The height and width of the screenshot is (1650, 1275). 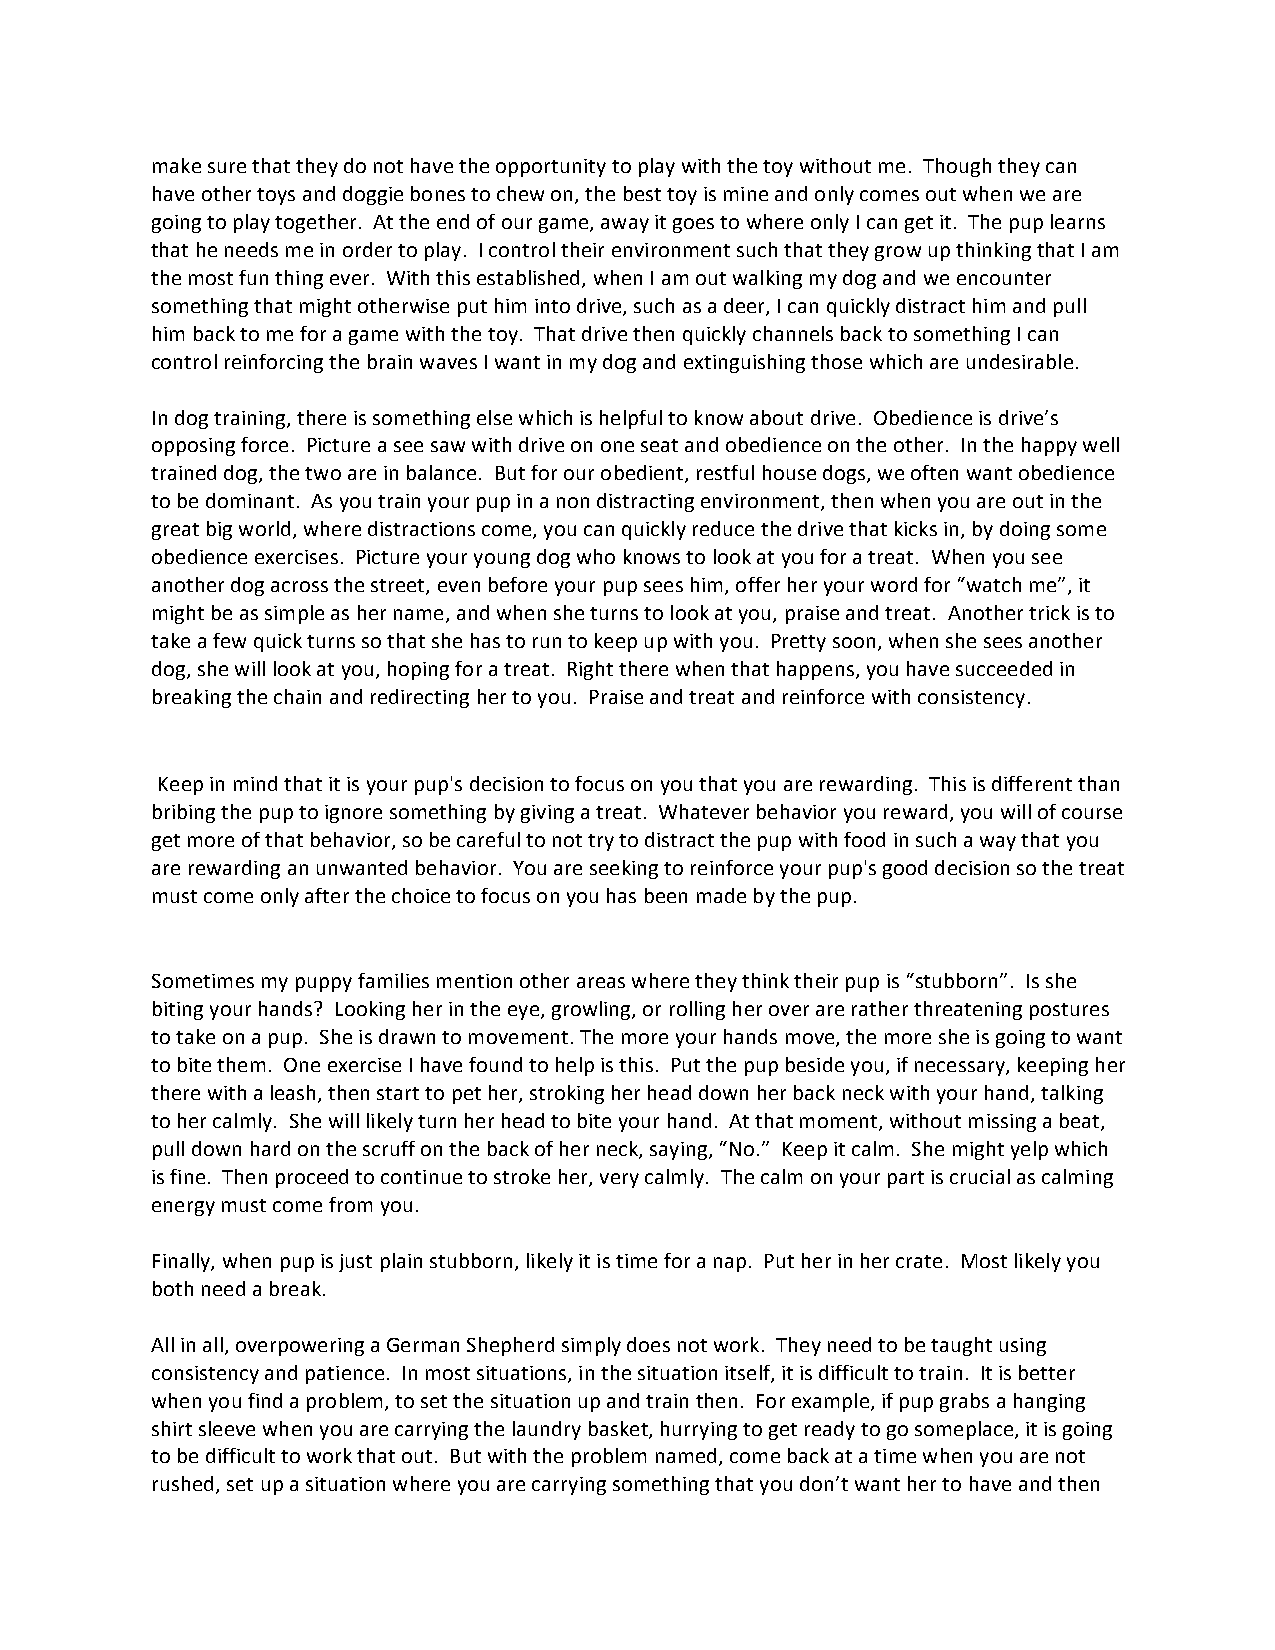 I want to click on watch, so click(x=992, y=584).
